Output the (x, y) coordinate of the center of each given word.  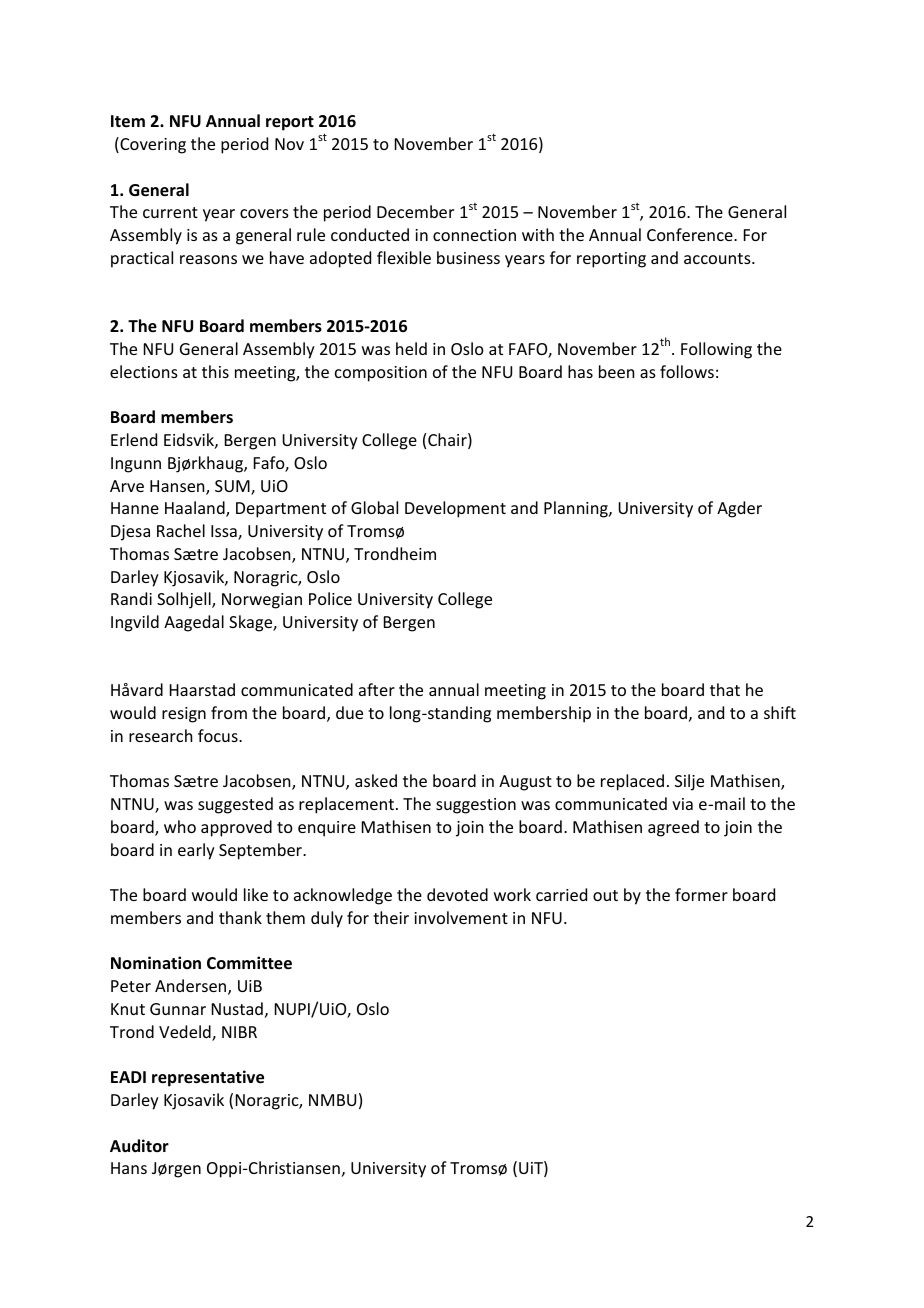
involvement (461, 917)
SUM (233, 487)
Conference (691, 234)
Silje (689, 782)
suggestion (476, 806)
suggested (235, 805)
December (415, 211)
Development (455, 509)
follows (687, 371)
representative (208, 1078)
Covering (152, 145)
